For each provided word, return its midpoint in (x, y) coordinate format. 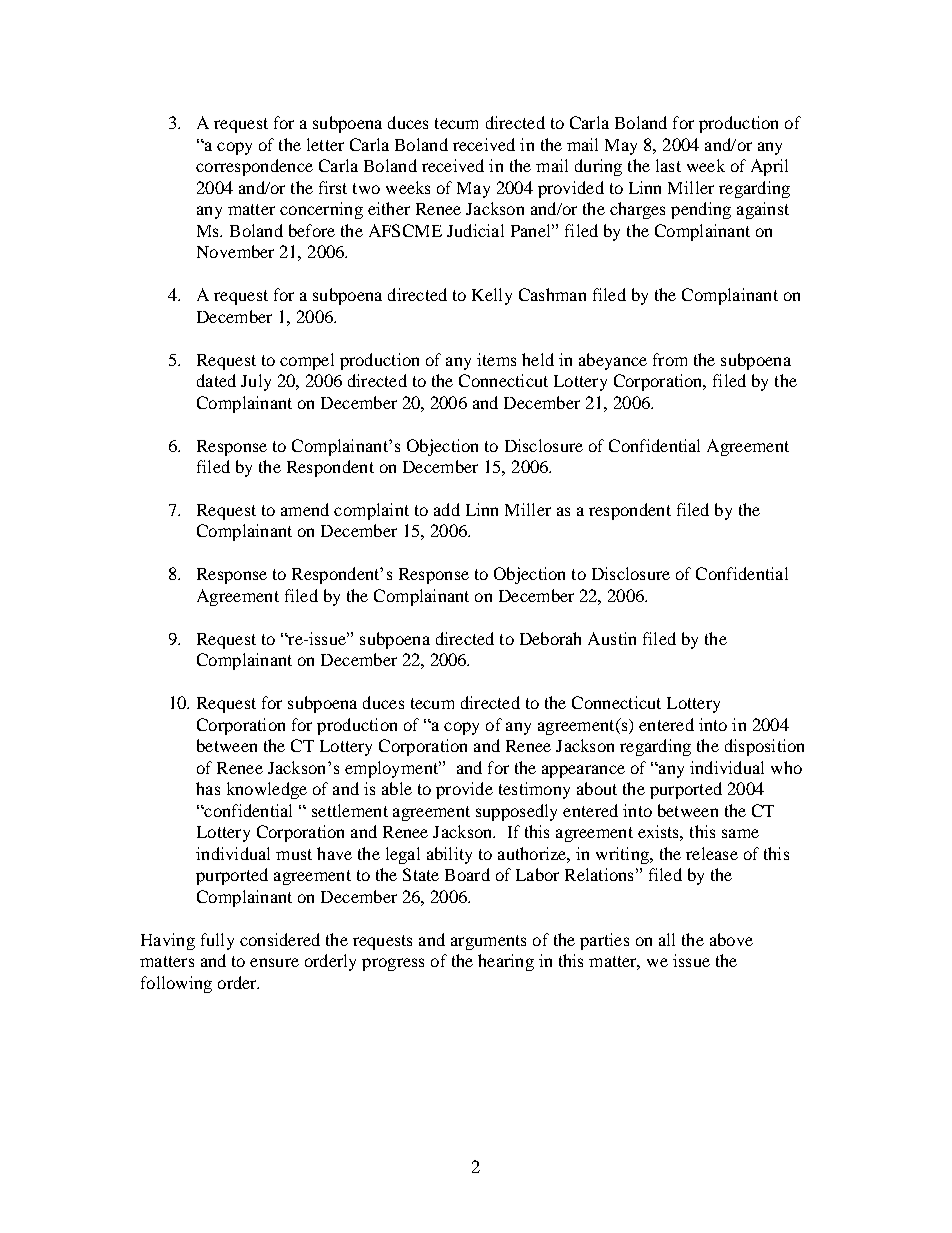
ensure (274, 962)
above (731, 939)
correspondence (254, 167)
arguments (488, 942)
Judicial (475, 230)
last (668, 165)
